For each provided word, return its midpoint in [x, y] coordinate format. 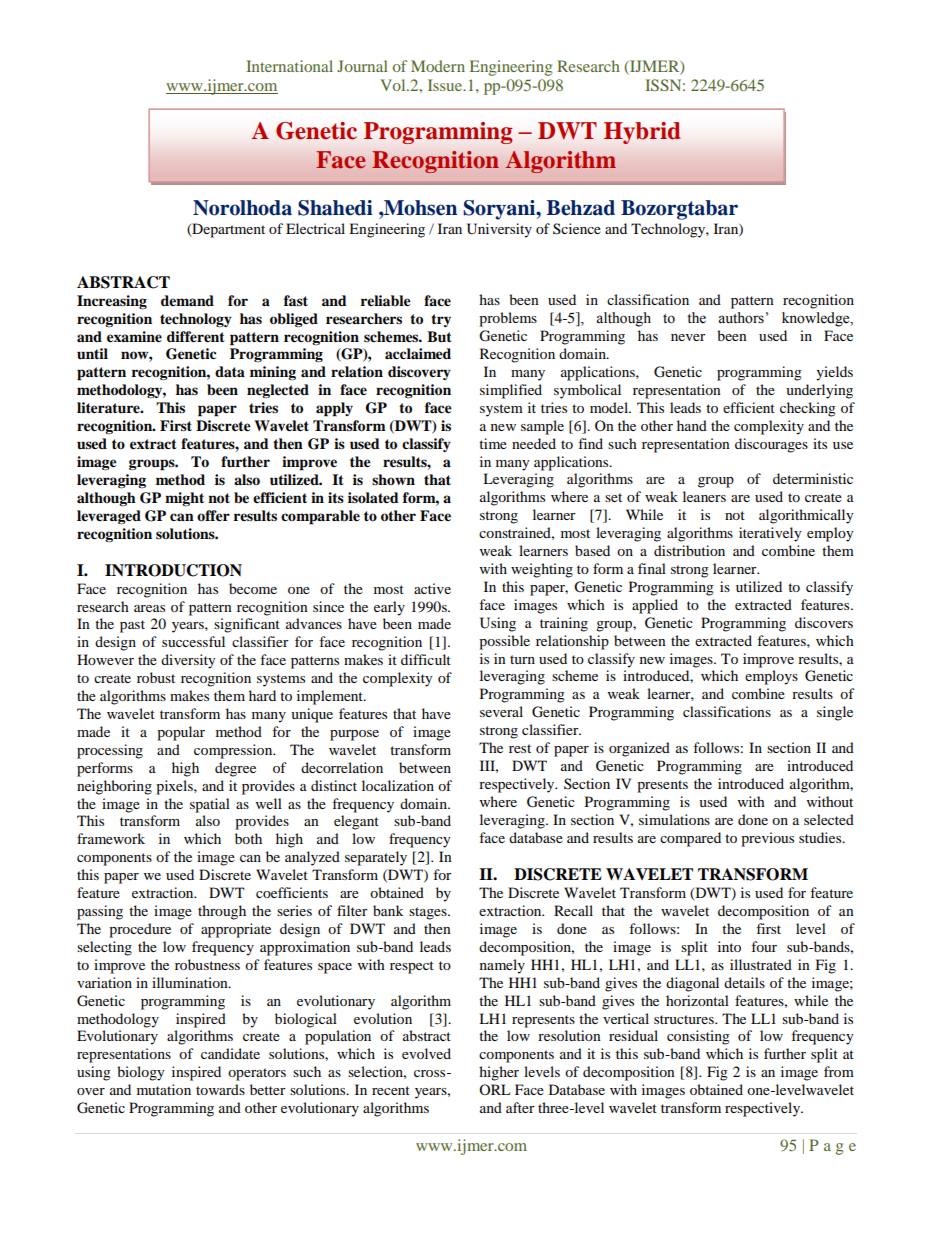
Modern [438, 66]
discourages [771, 445]
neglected [278, 391]
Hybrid [642, 133]
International [289, 66]
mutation [164, 1089]
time [493, 443]
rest [520, 748]
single [835, 713]
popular [181, 733]
